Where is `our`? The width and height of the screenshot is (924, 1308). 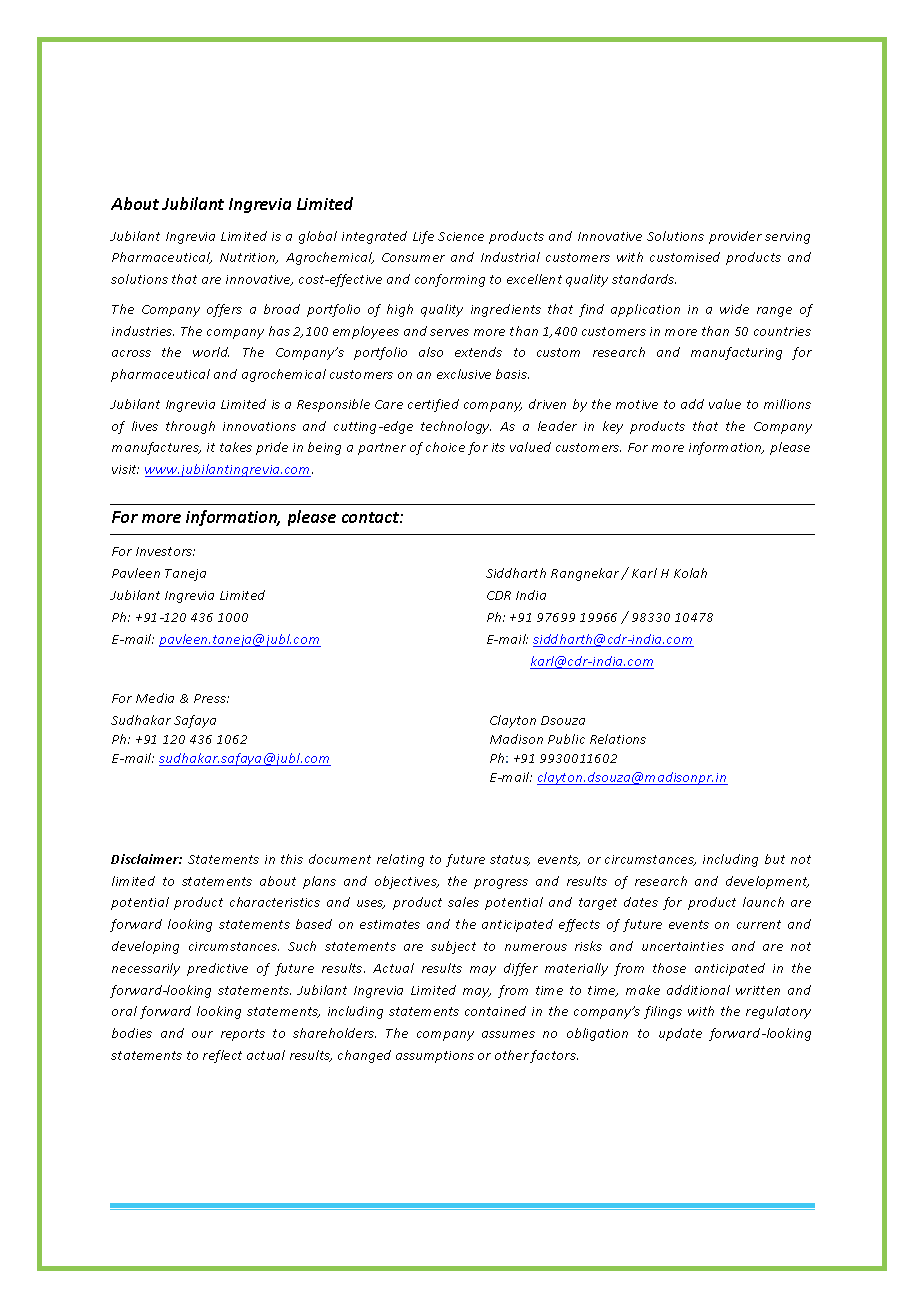
our is located at coordinates (202, 1034).
